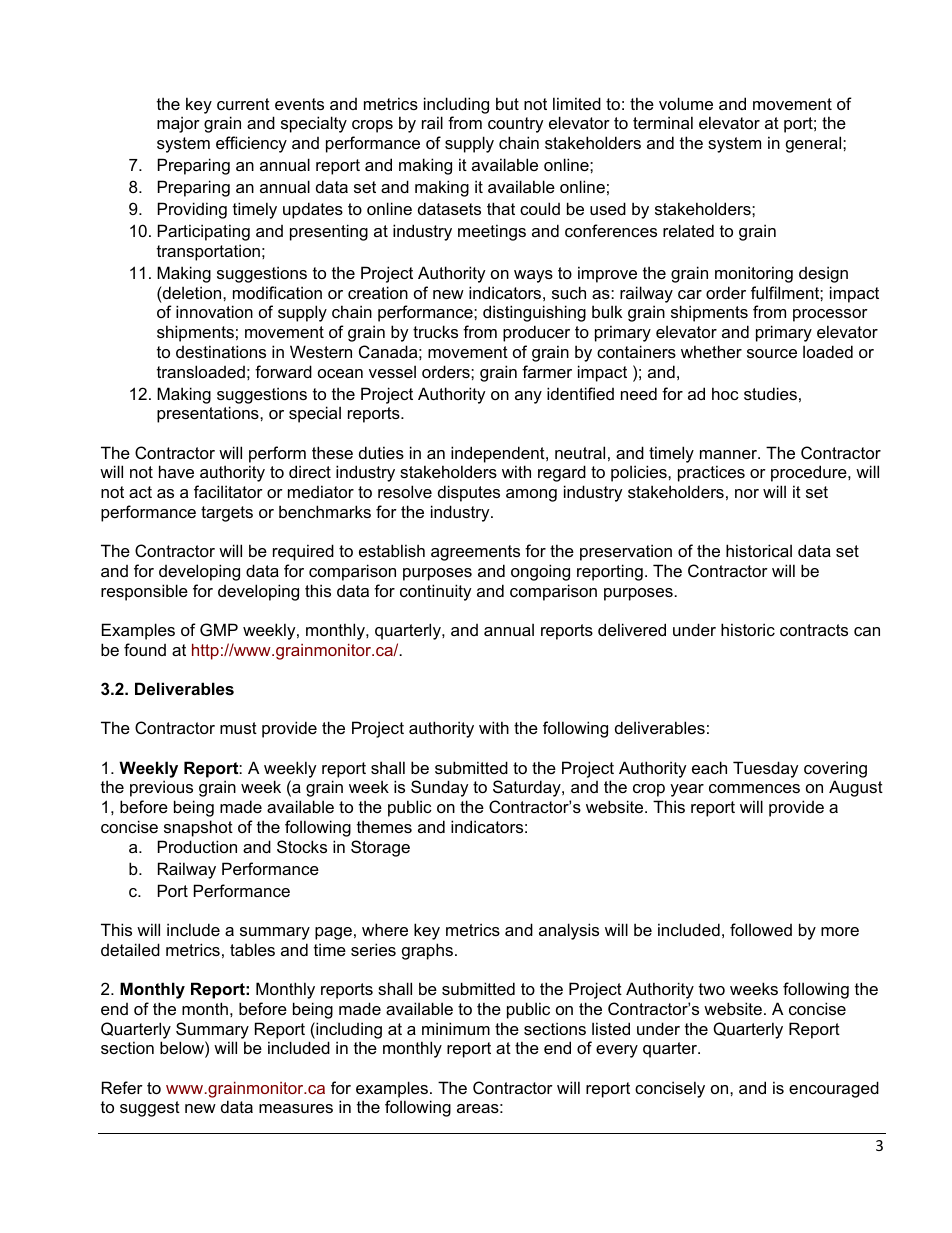  I want to click on commences, so click(754, 788).
